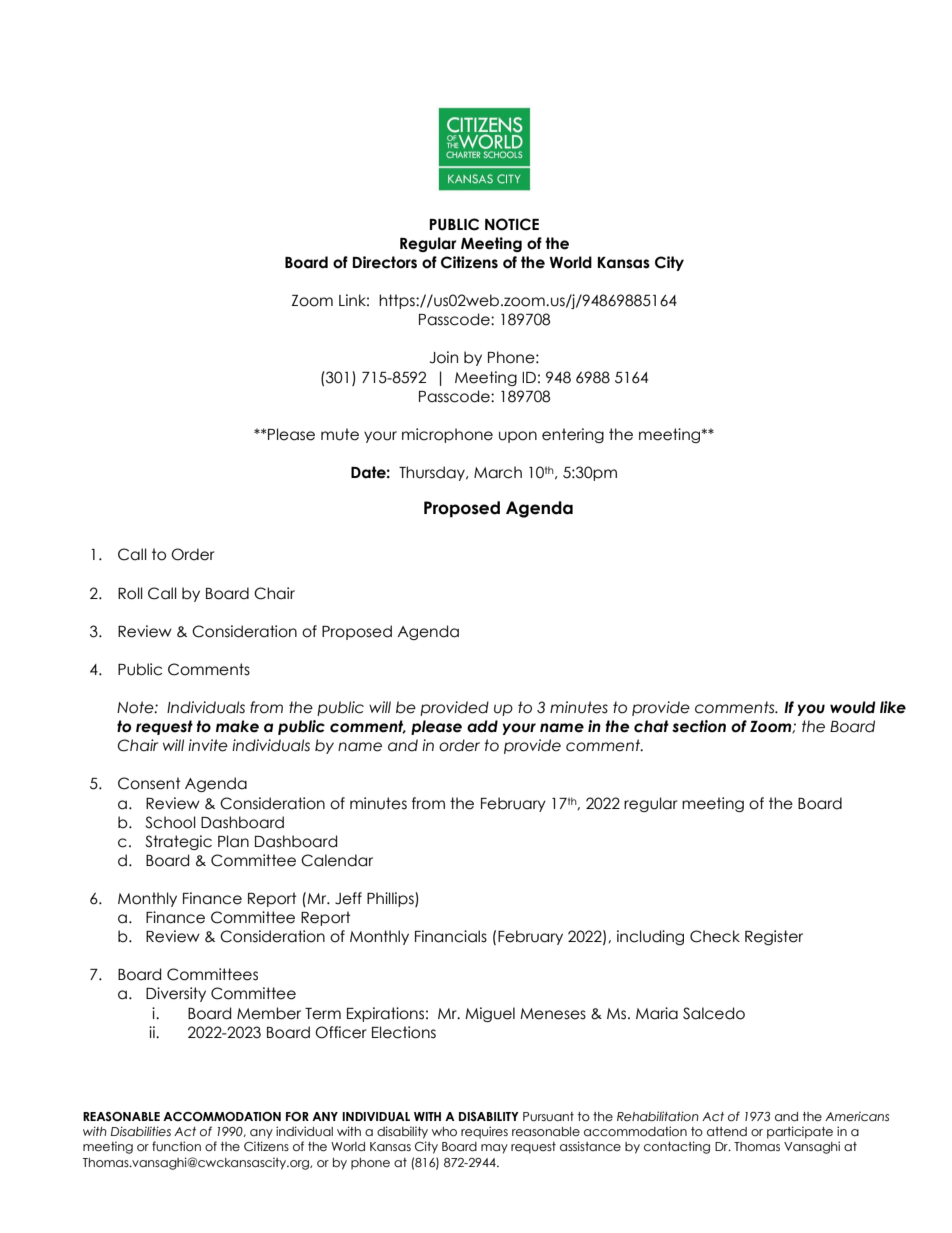  What do you see at coordinates (385, 262) in the page?
I see `Directors` at bounding box center [385, 262].
